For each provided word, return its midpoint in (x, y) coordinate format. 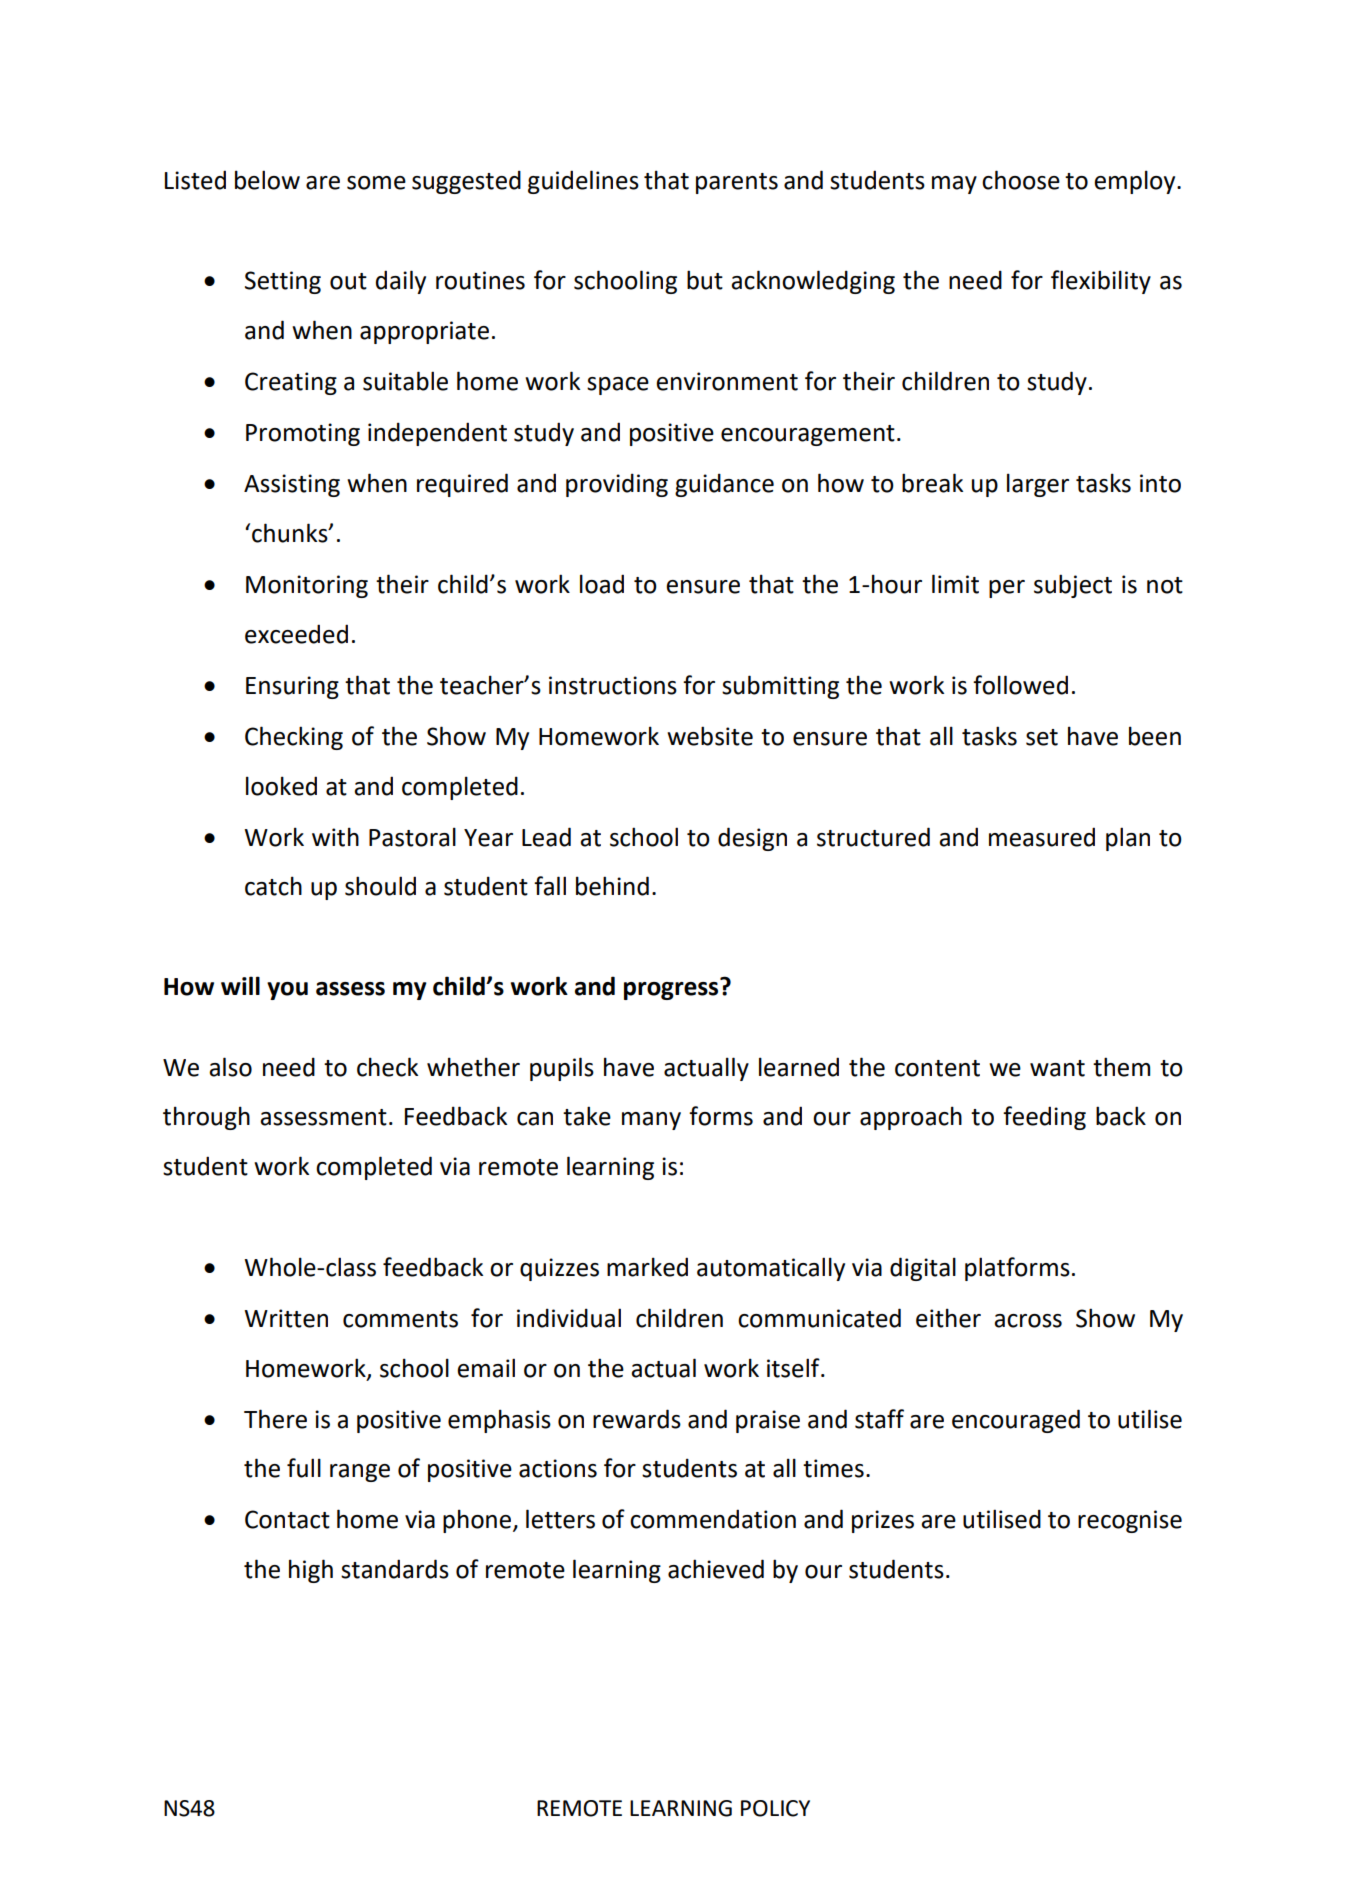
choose (1021, 180)
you (287, 991)
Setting (283, 282)
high (311, 1571)
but (705, 280)
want (1057, 1068)
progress (672, 989)
